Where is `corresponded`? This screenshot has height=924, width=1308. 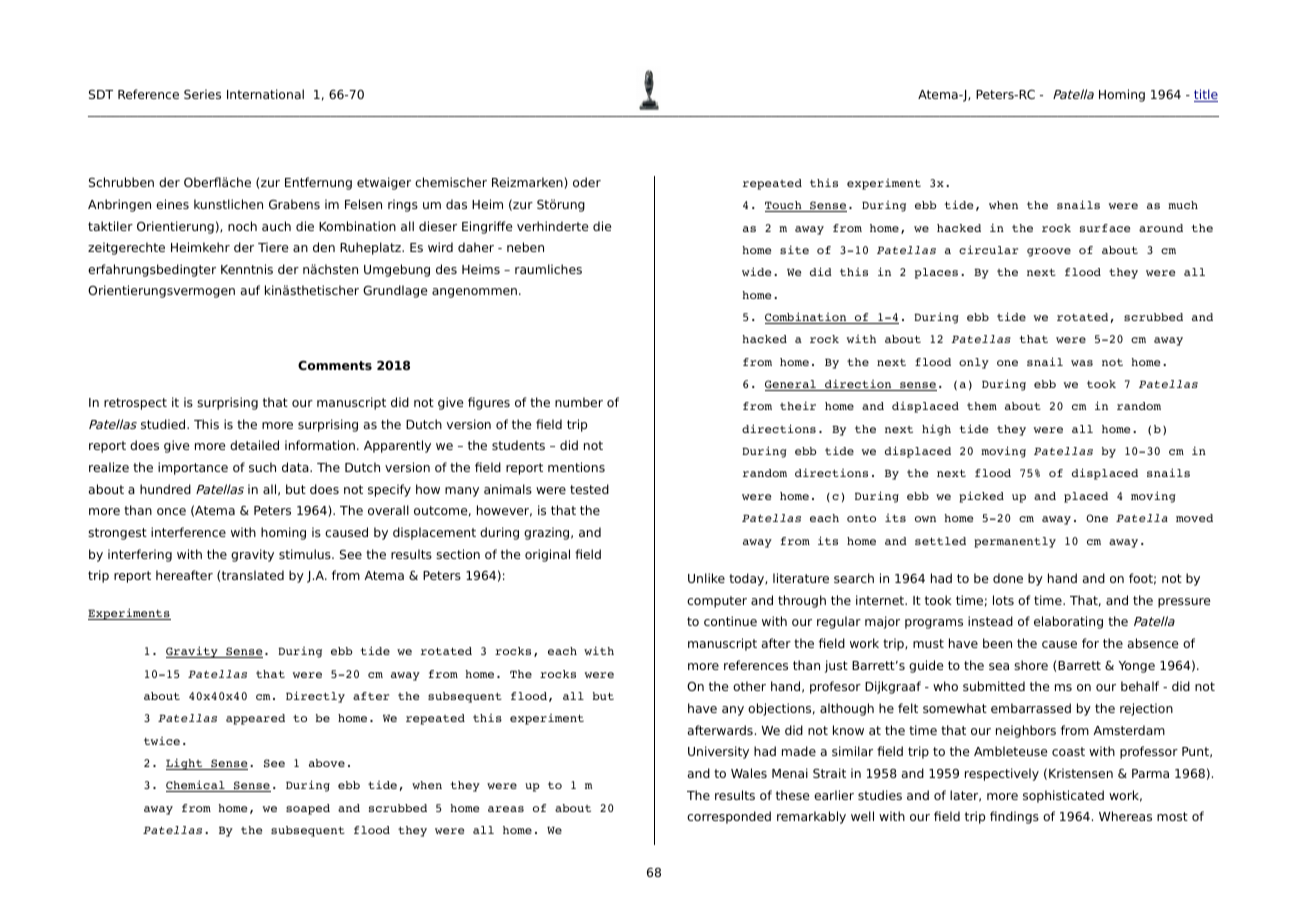 corresponded is located at coordinates (729, 817).
